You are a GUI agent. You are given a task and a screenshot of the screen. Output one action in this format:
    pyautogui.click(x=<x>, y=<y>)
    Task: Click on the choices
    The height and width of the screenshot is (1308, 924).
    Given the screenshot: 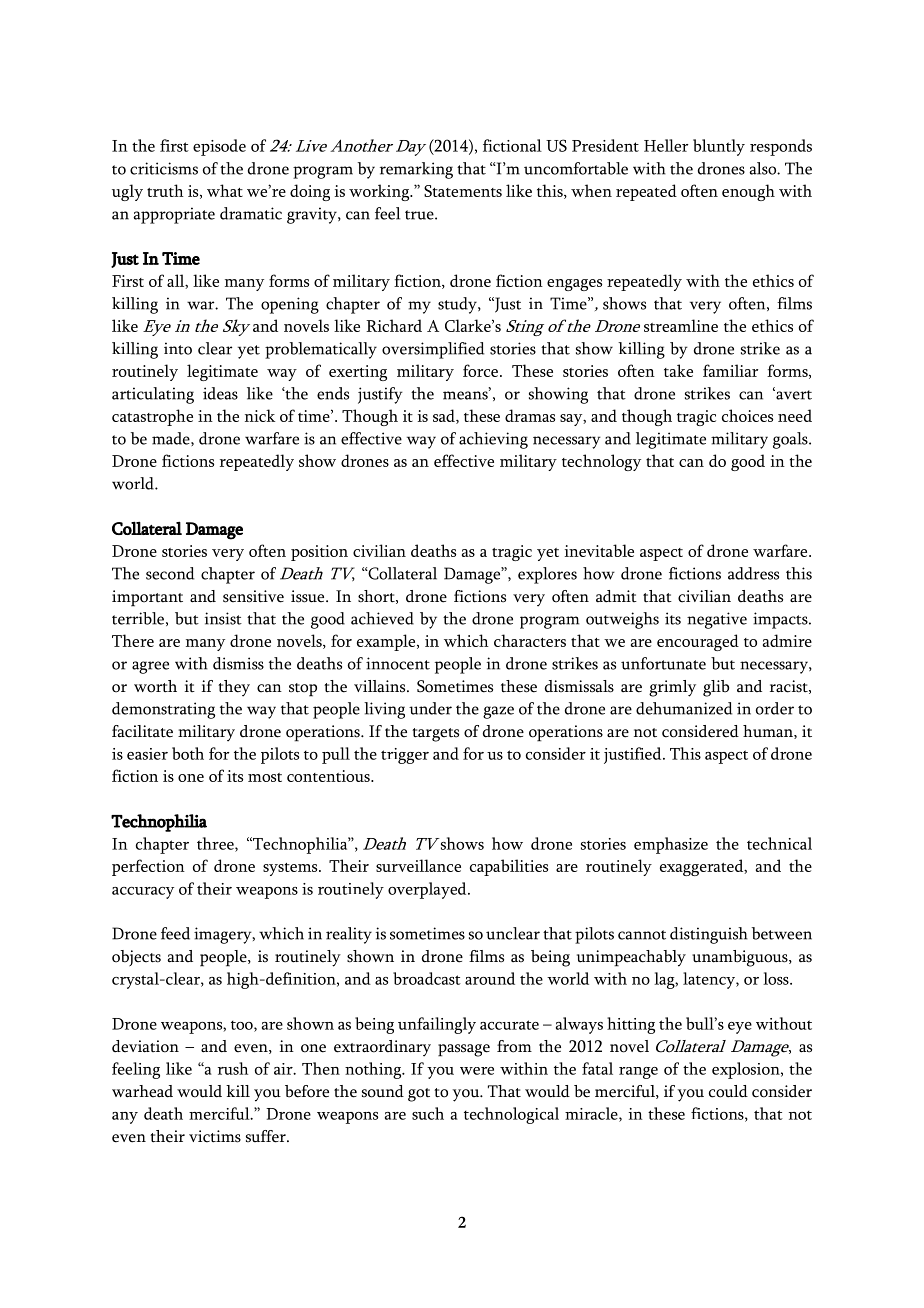 What is the action you would take?
    pyautogui.click(x=747, y=415)
